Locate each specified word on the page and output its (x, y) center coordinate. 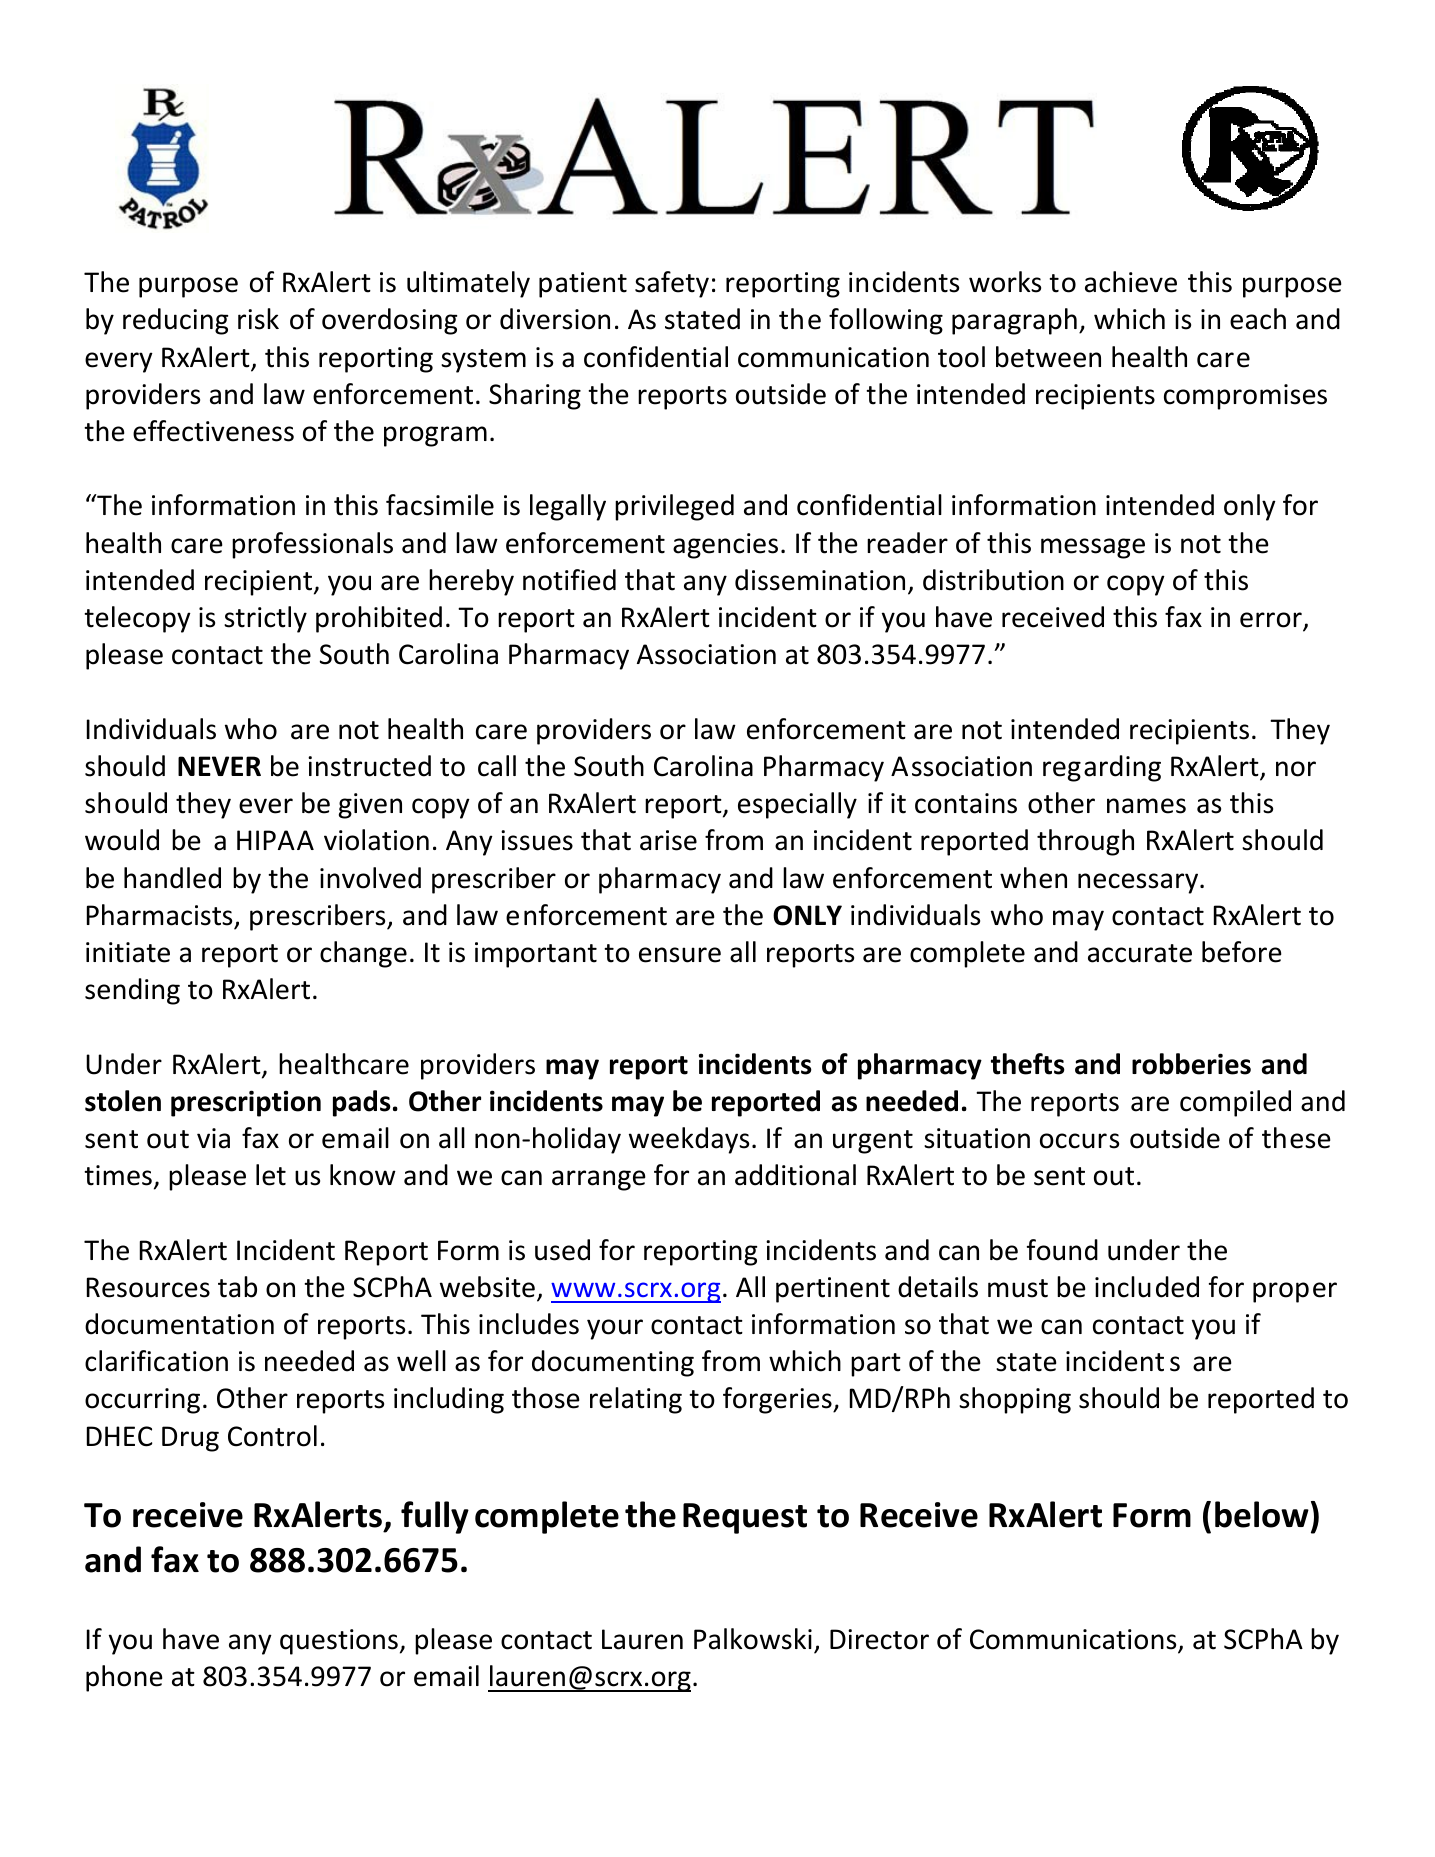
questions (339, 1642)
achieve (1131, 282)
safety (672, 284)
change (363, 954)
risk (258, 319)
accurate (1140, 953)
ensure (680, 955)
